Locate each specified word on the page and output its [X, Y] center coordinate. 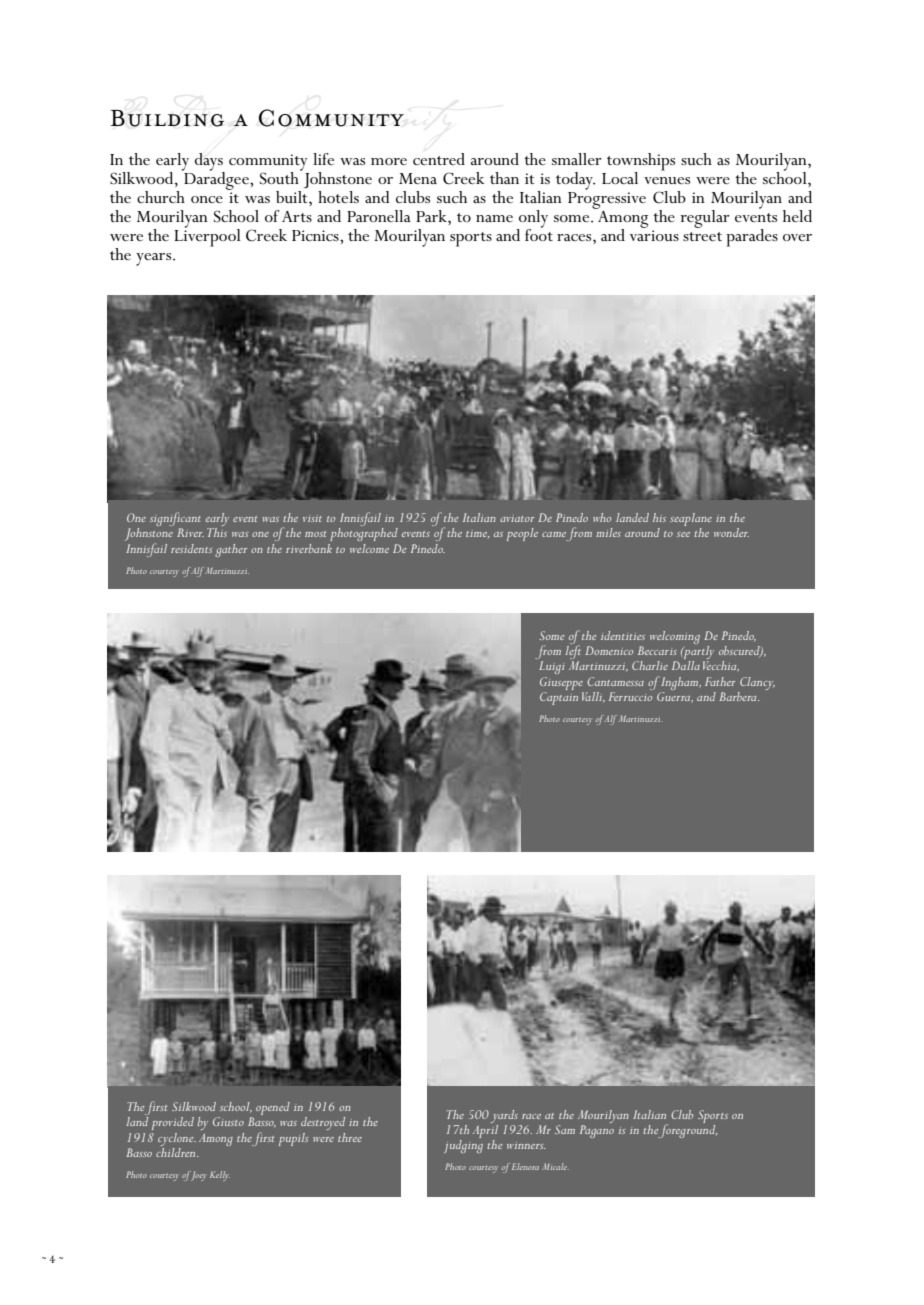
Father [720, 681]
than [504, 178]
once [207, 199]
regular [705, 219]
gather [231, 550]
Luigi [551, 667]
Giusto [228, 1121]
